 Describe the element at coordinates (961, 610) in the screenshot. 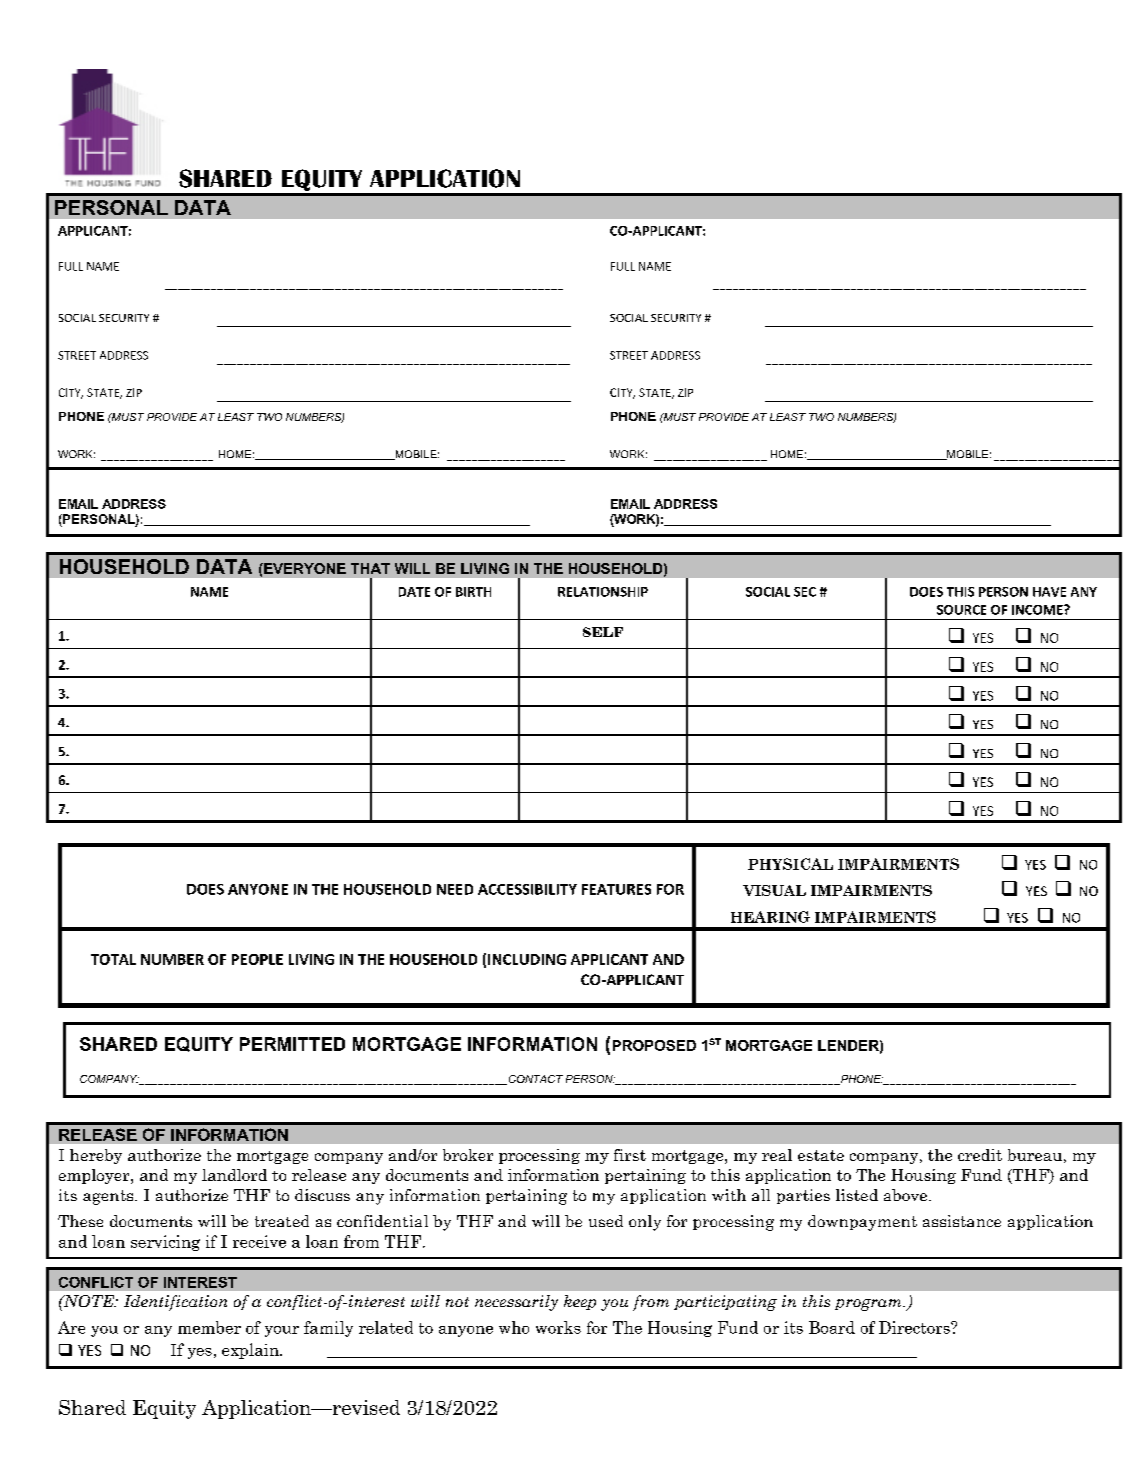

I see `SOURCE` at that location.
